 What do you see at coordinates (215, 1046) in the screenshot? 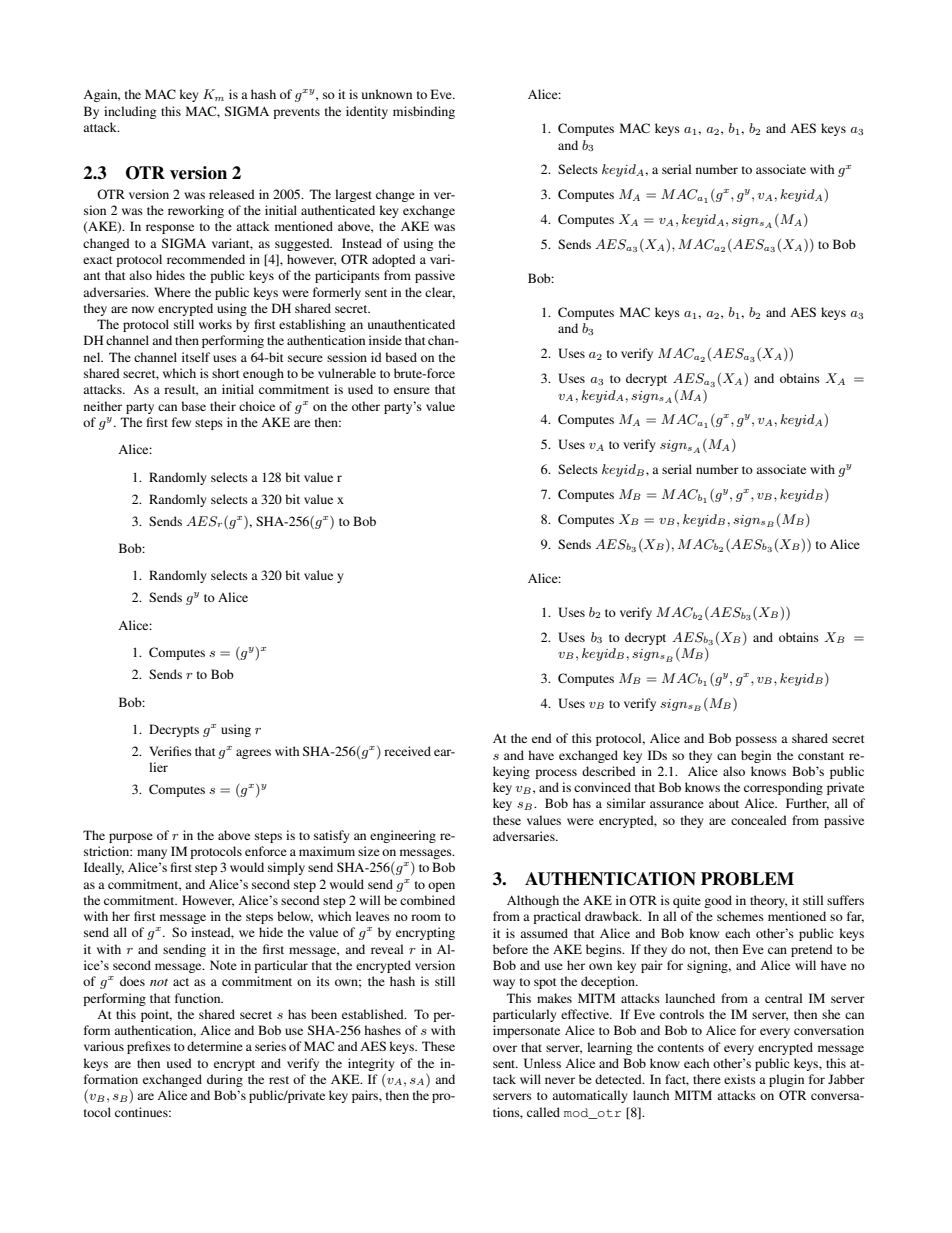
I see `determine` at bounding box center [215, 1046].
